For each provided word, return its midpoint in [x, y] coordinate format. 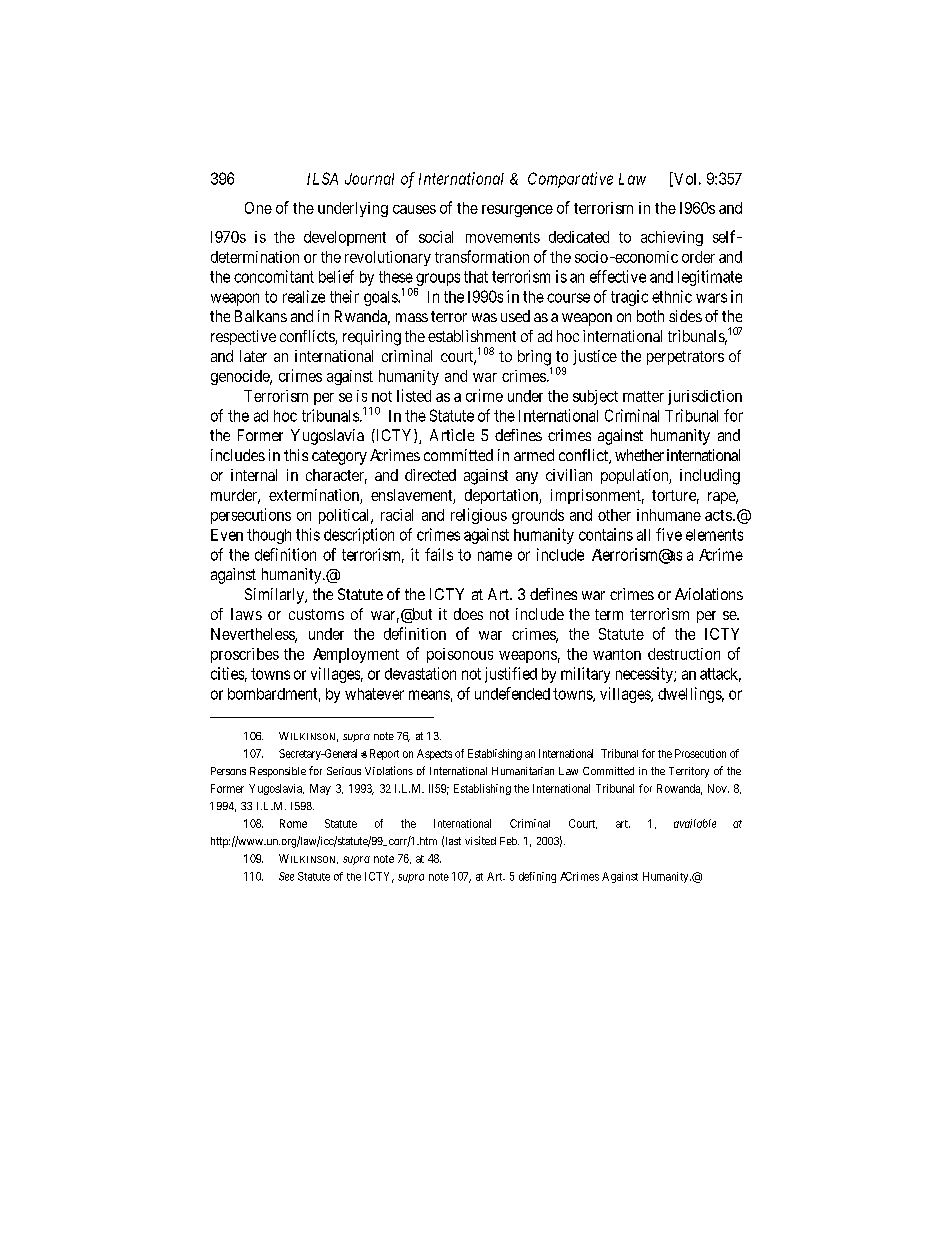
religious [479, 516]
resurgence [517, 211]
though [269, 536]
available [695, 823]
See [286, 876]
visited [480, 840]
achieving [672, 238]
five [669, 534]
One [258, 208]
